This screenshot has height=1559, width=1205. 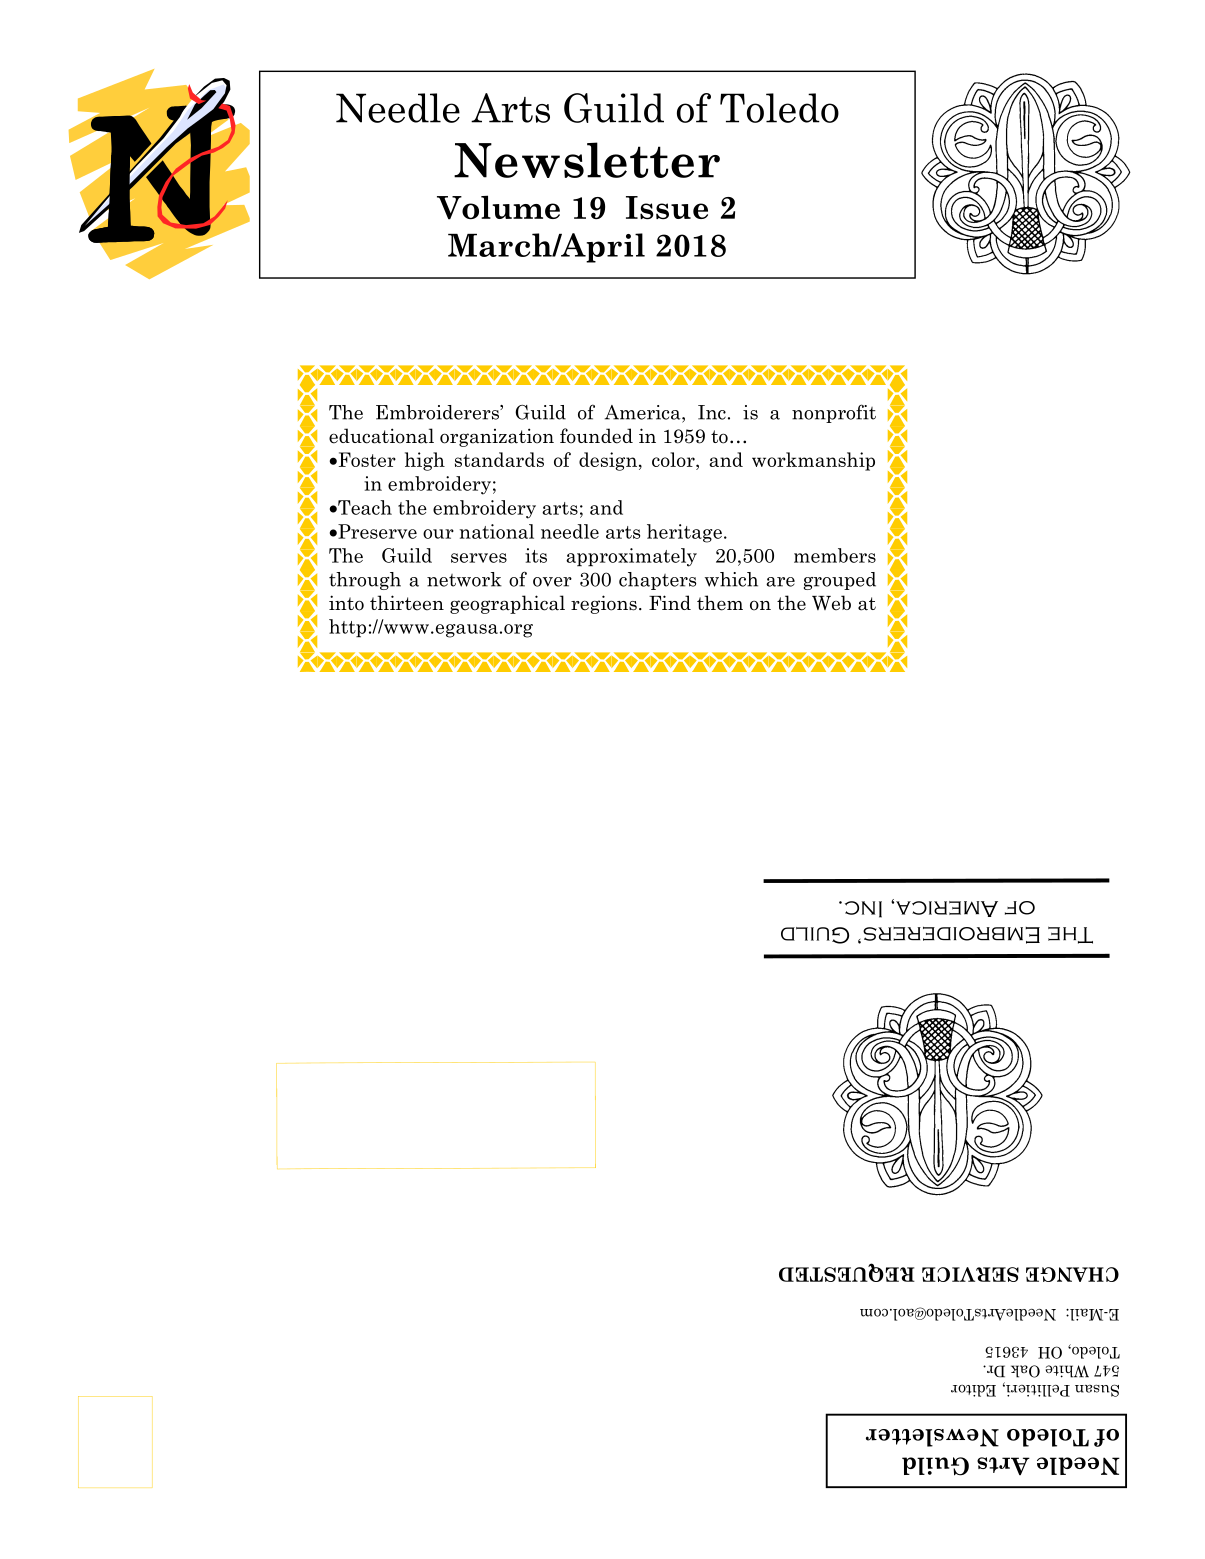 What do you see at coordinates (425, 461) in the screenshot?
I see `high` at bounding box center [425, 461].
